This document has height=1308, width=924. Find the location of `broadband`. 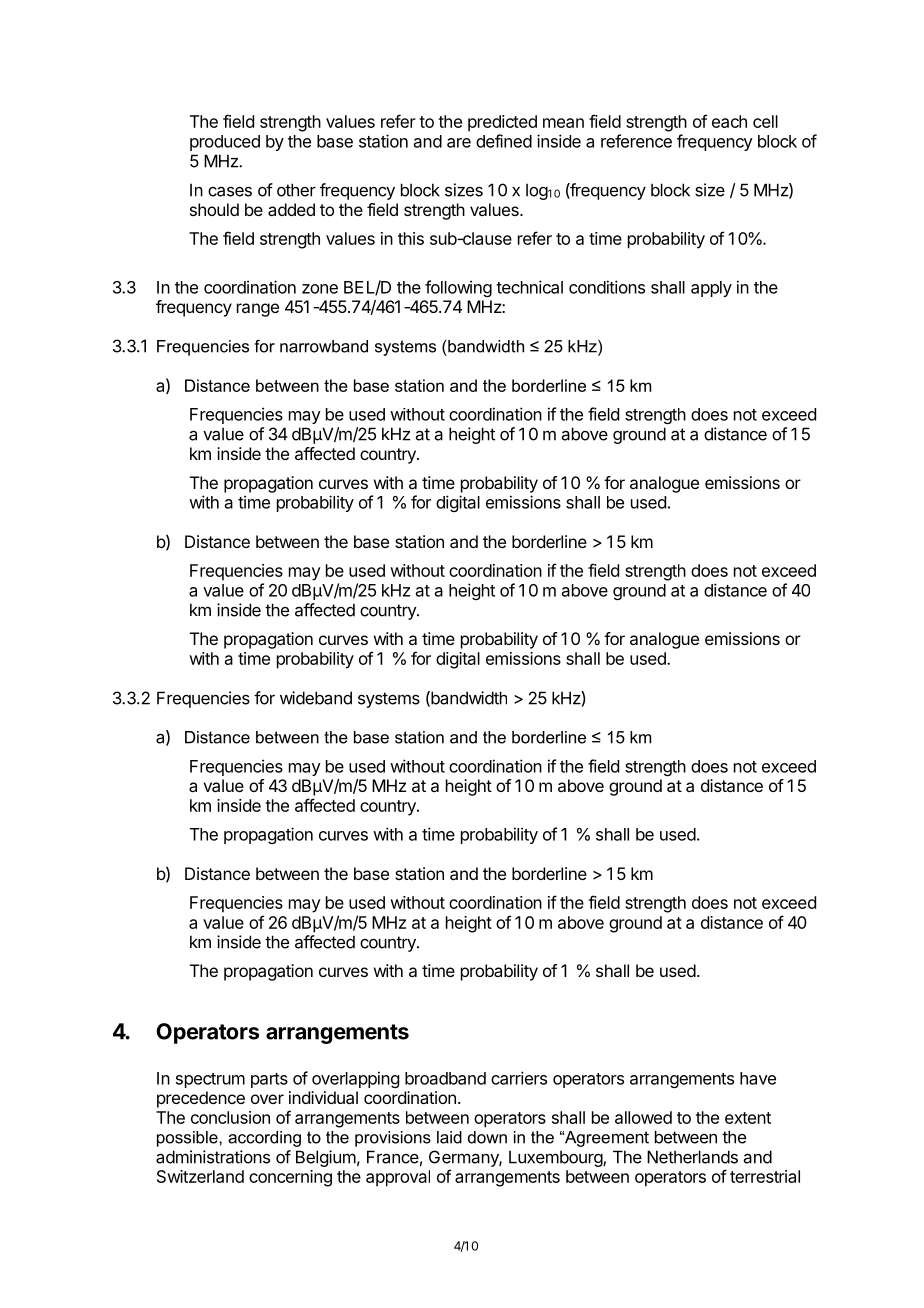

broadband is located at coordinates (445, 1078).
